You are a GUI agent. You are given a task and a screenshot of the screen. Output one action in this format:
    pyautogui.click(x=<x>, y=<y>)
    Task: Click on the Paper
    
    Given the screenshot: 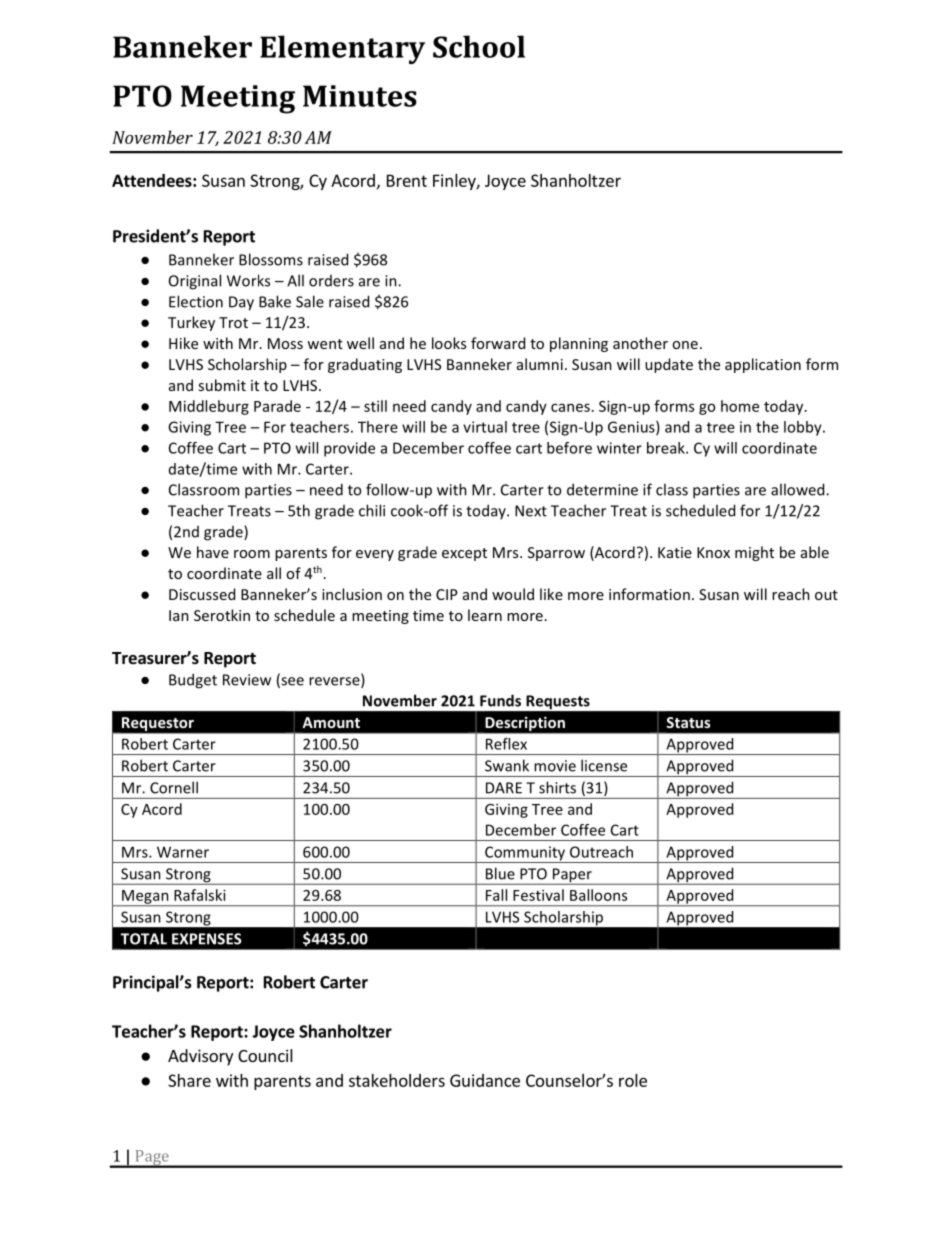 What is the action you would take?
    pyautogui.click(x=572, y=876)
